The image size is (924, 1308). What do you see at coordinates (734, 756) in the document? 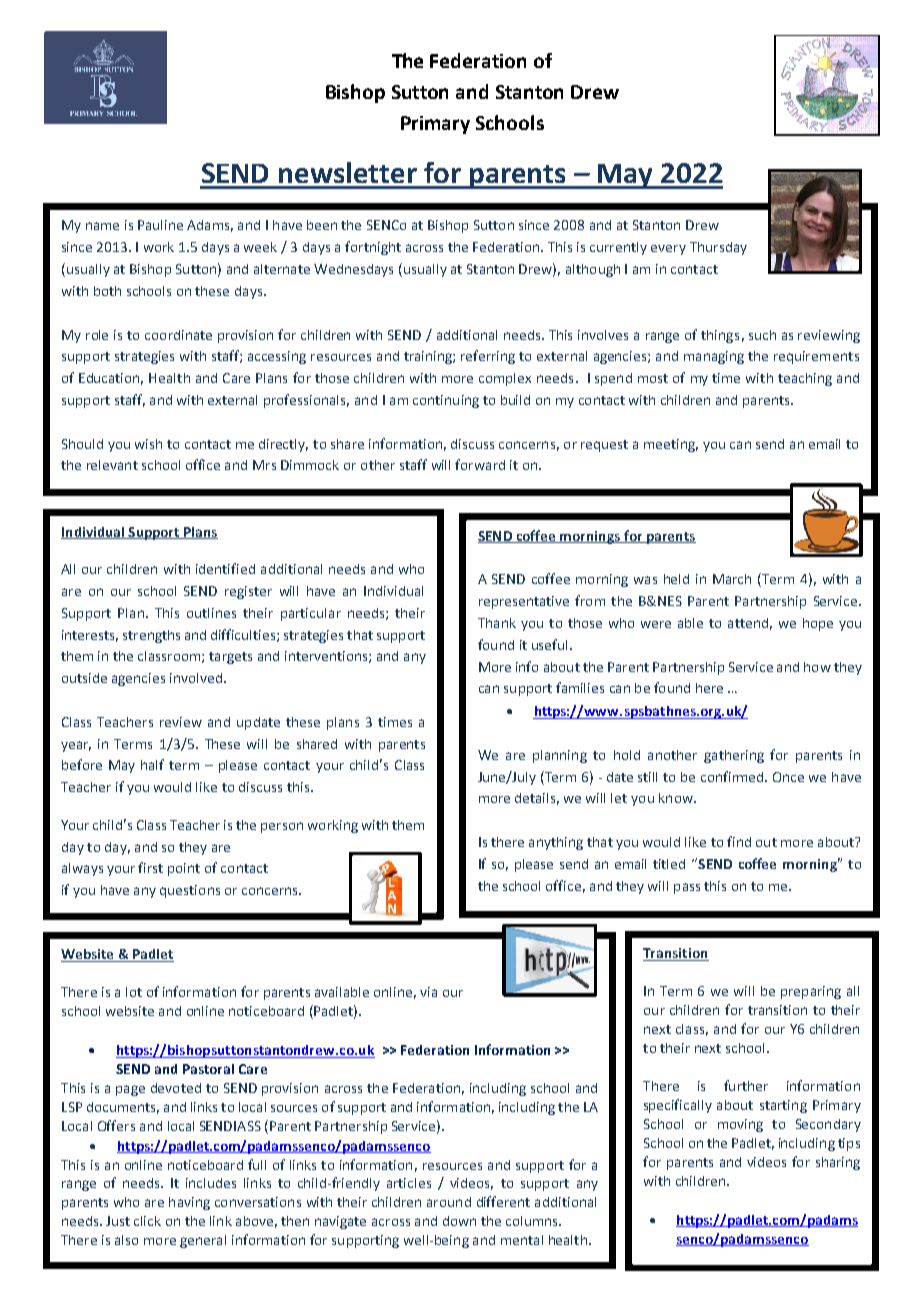
I see `gathering` at bounding box center [734, 756].
